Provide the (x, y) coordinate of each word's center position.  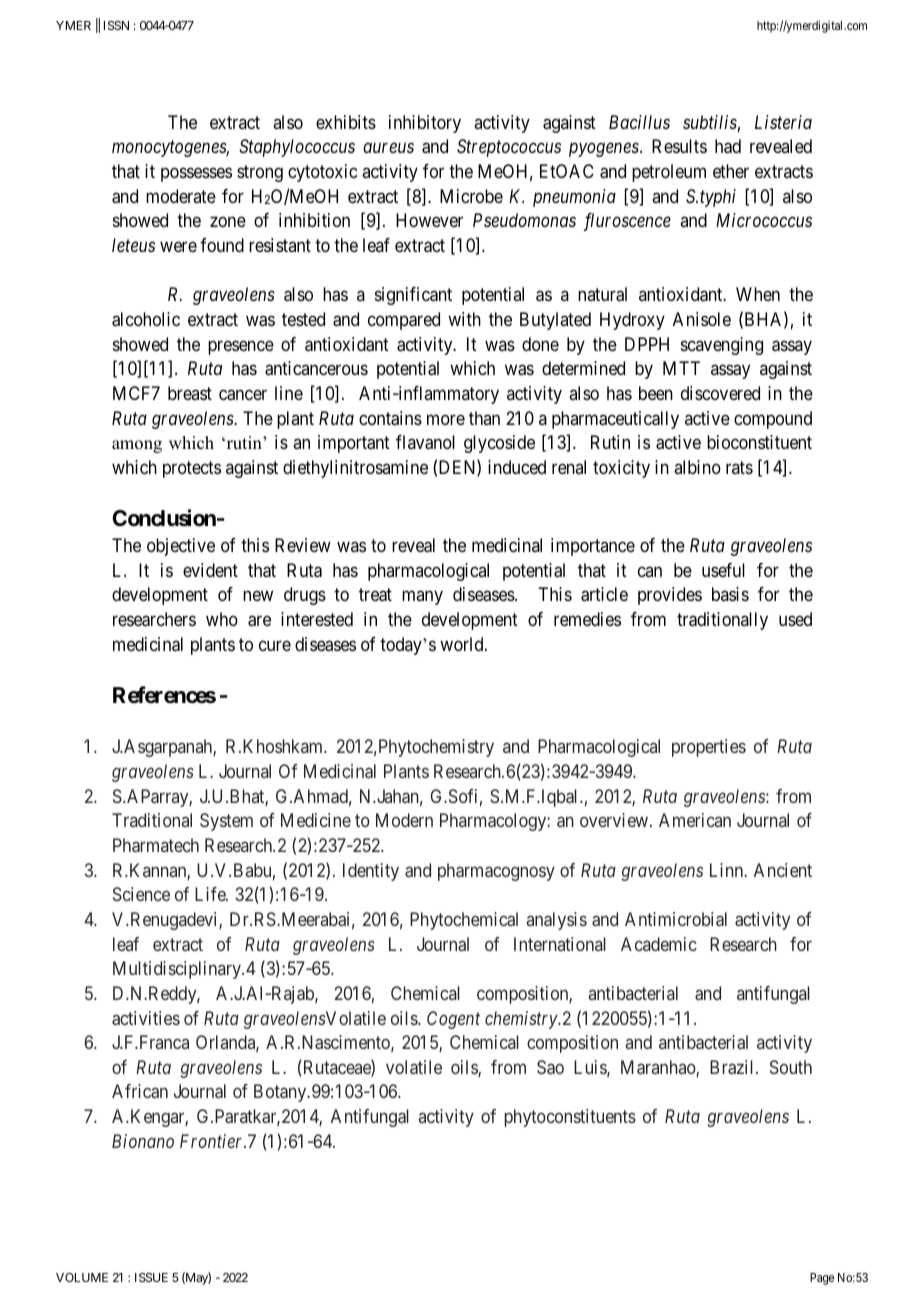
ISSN (116, 25)
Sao (550, 1067)
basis (730, 594)
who (222, 619)
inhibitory (425, 124)
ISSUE (151, 1277)
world (463, 644)
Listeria (783, 122)
